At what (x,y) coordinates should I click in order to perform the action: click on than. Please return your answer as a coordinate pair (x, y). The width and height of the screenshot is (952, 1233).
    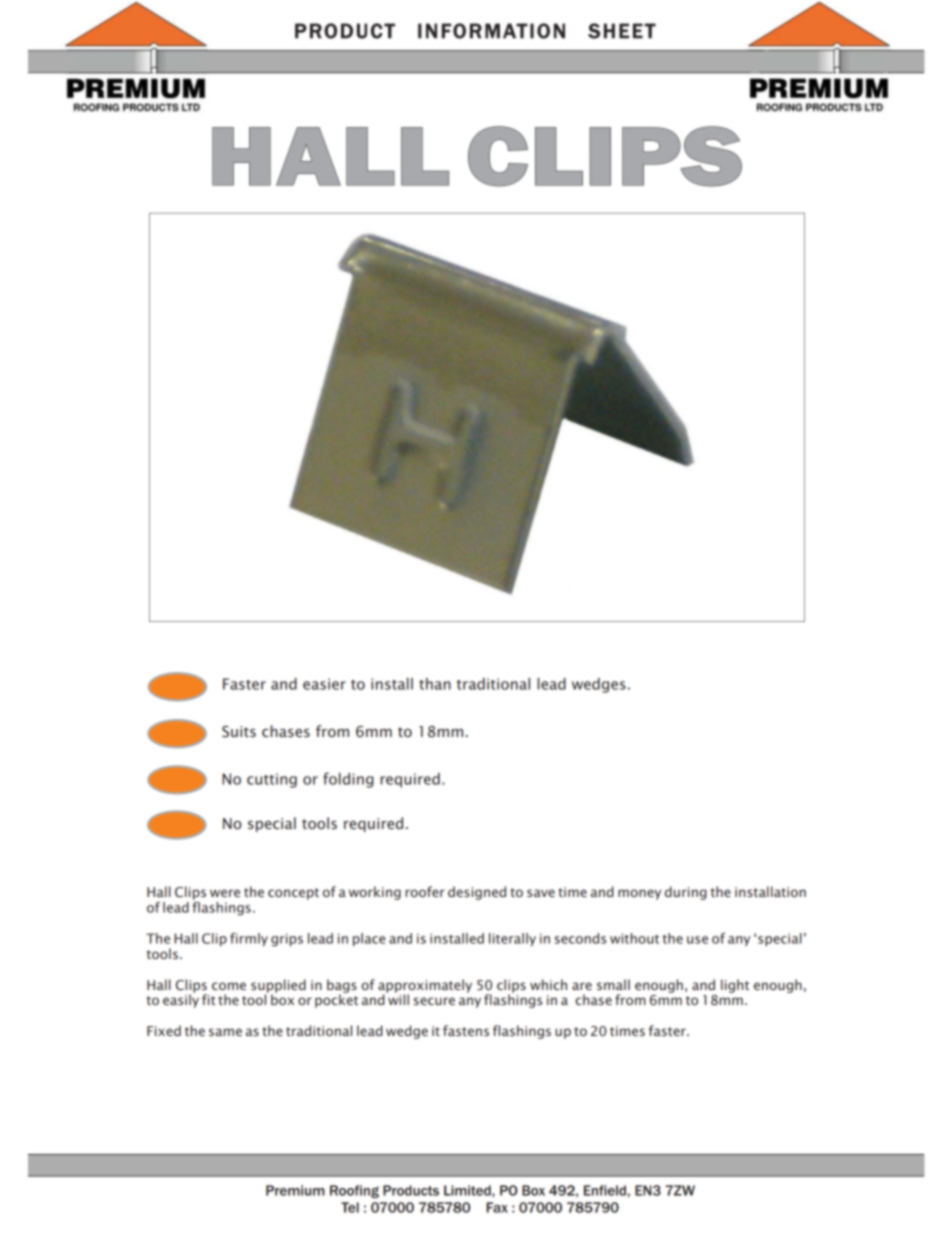
    Looking at the image, I should click on (435, 684).
